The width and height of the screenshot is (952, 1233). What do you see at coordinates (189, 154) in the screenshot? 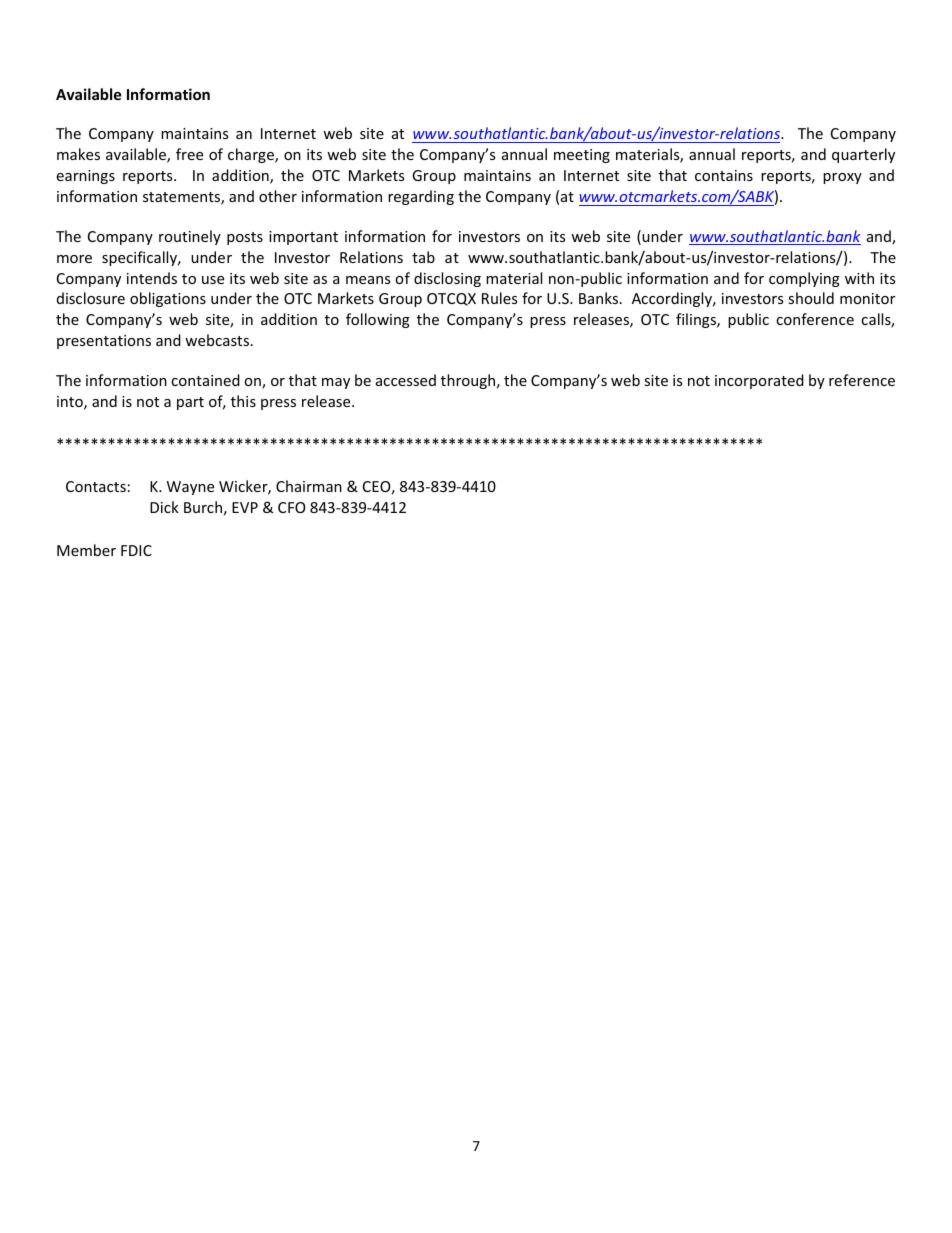
I see `free` at bounding box center [189, 154].
